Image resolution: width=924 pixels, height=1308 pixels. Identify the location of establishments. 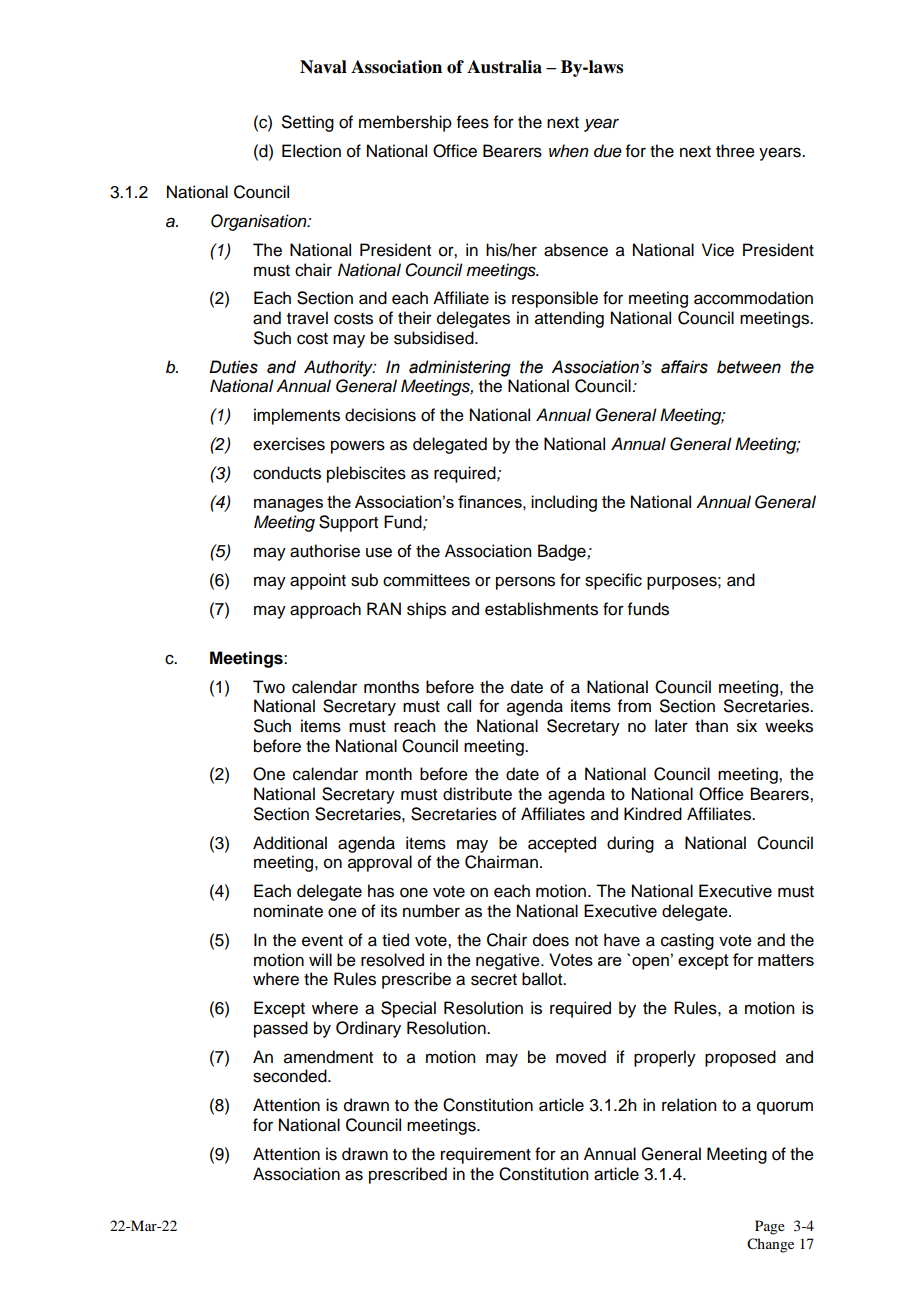
(541, 609).
